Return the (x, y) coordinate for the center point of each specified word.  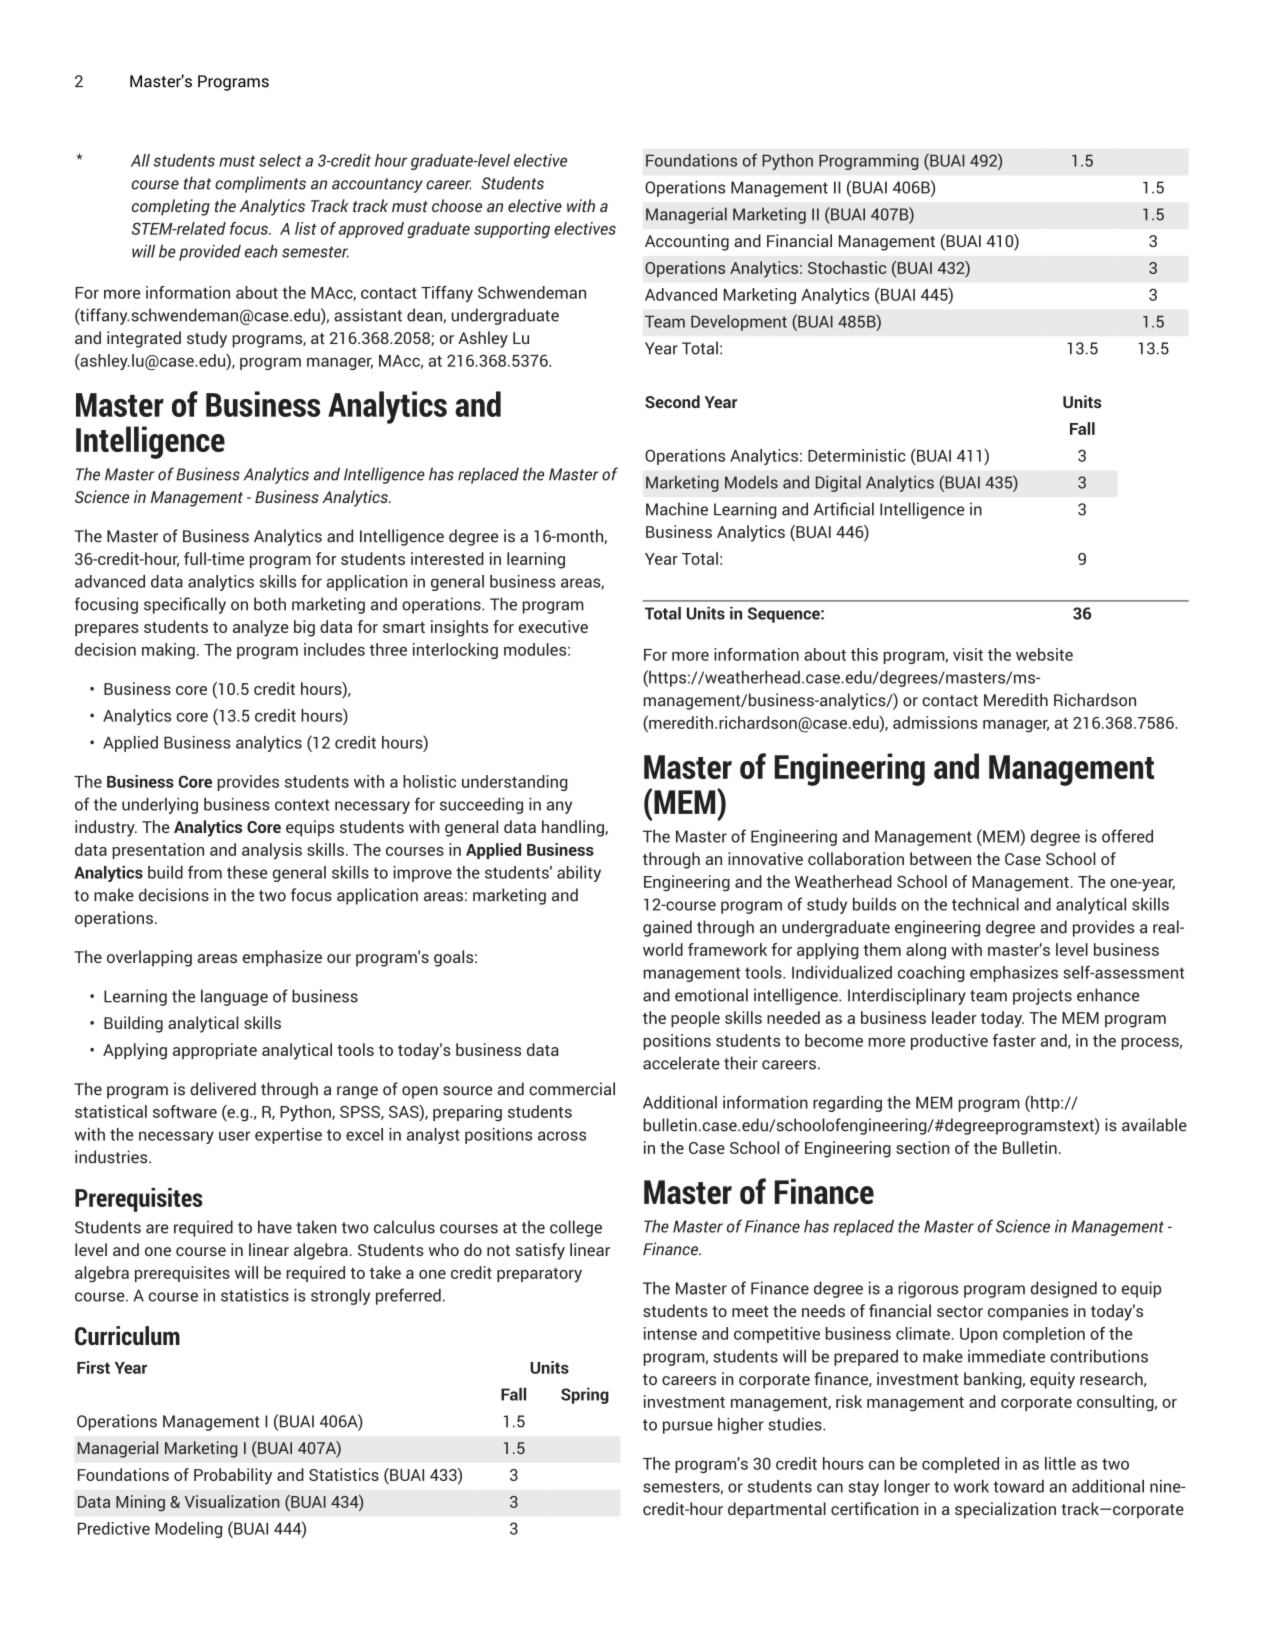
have (275, 1227)
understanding (515, 783)
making (168, 651)
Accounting (687, 242)
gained (667, 928)
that (197, 183)
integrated (144, 339)
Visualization (232, 1501)
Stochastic (847, 267)
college (576, 1228)
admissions (935, 722)
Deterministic (857, 455)
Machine (677, 509)
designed (1064, 1289)
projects (1042, 996)
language (234, 997)
